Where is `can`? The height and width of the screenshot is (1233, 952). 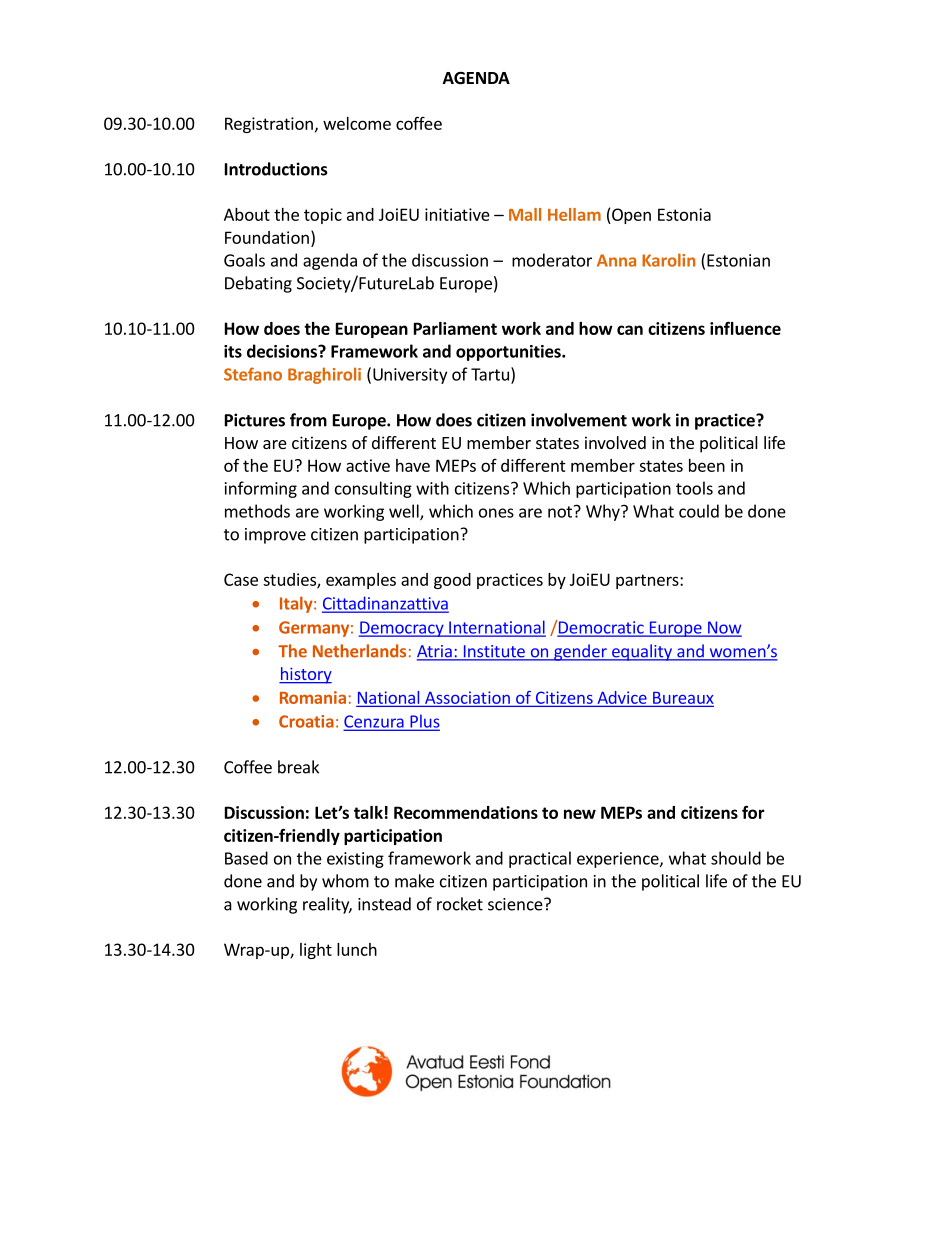 can is located at coordinates (630, 330).
